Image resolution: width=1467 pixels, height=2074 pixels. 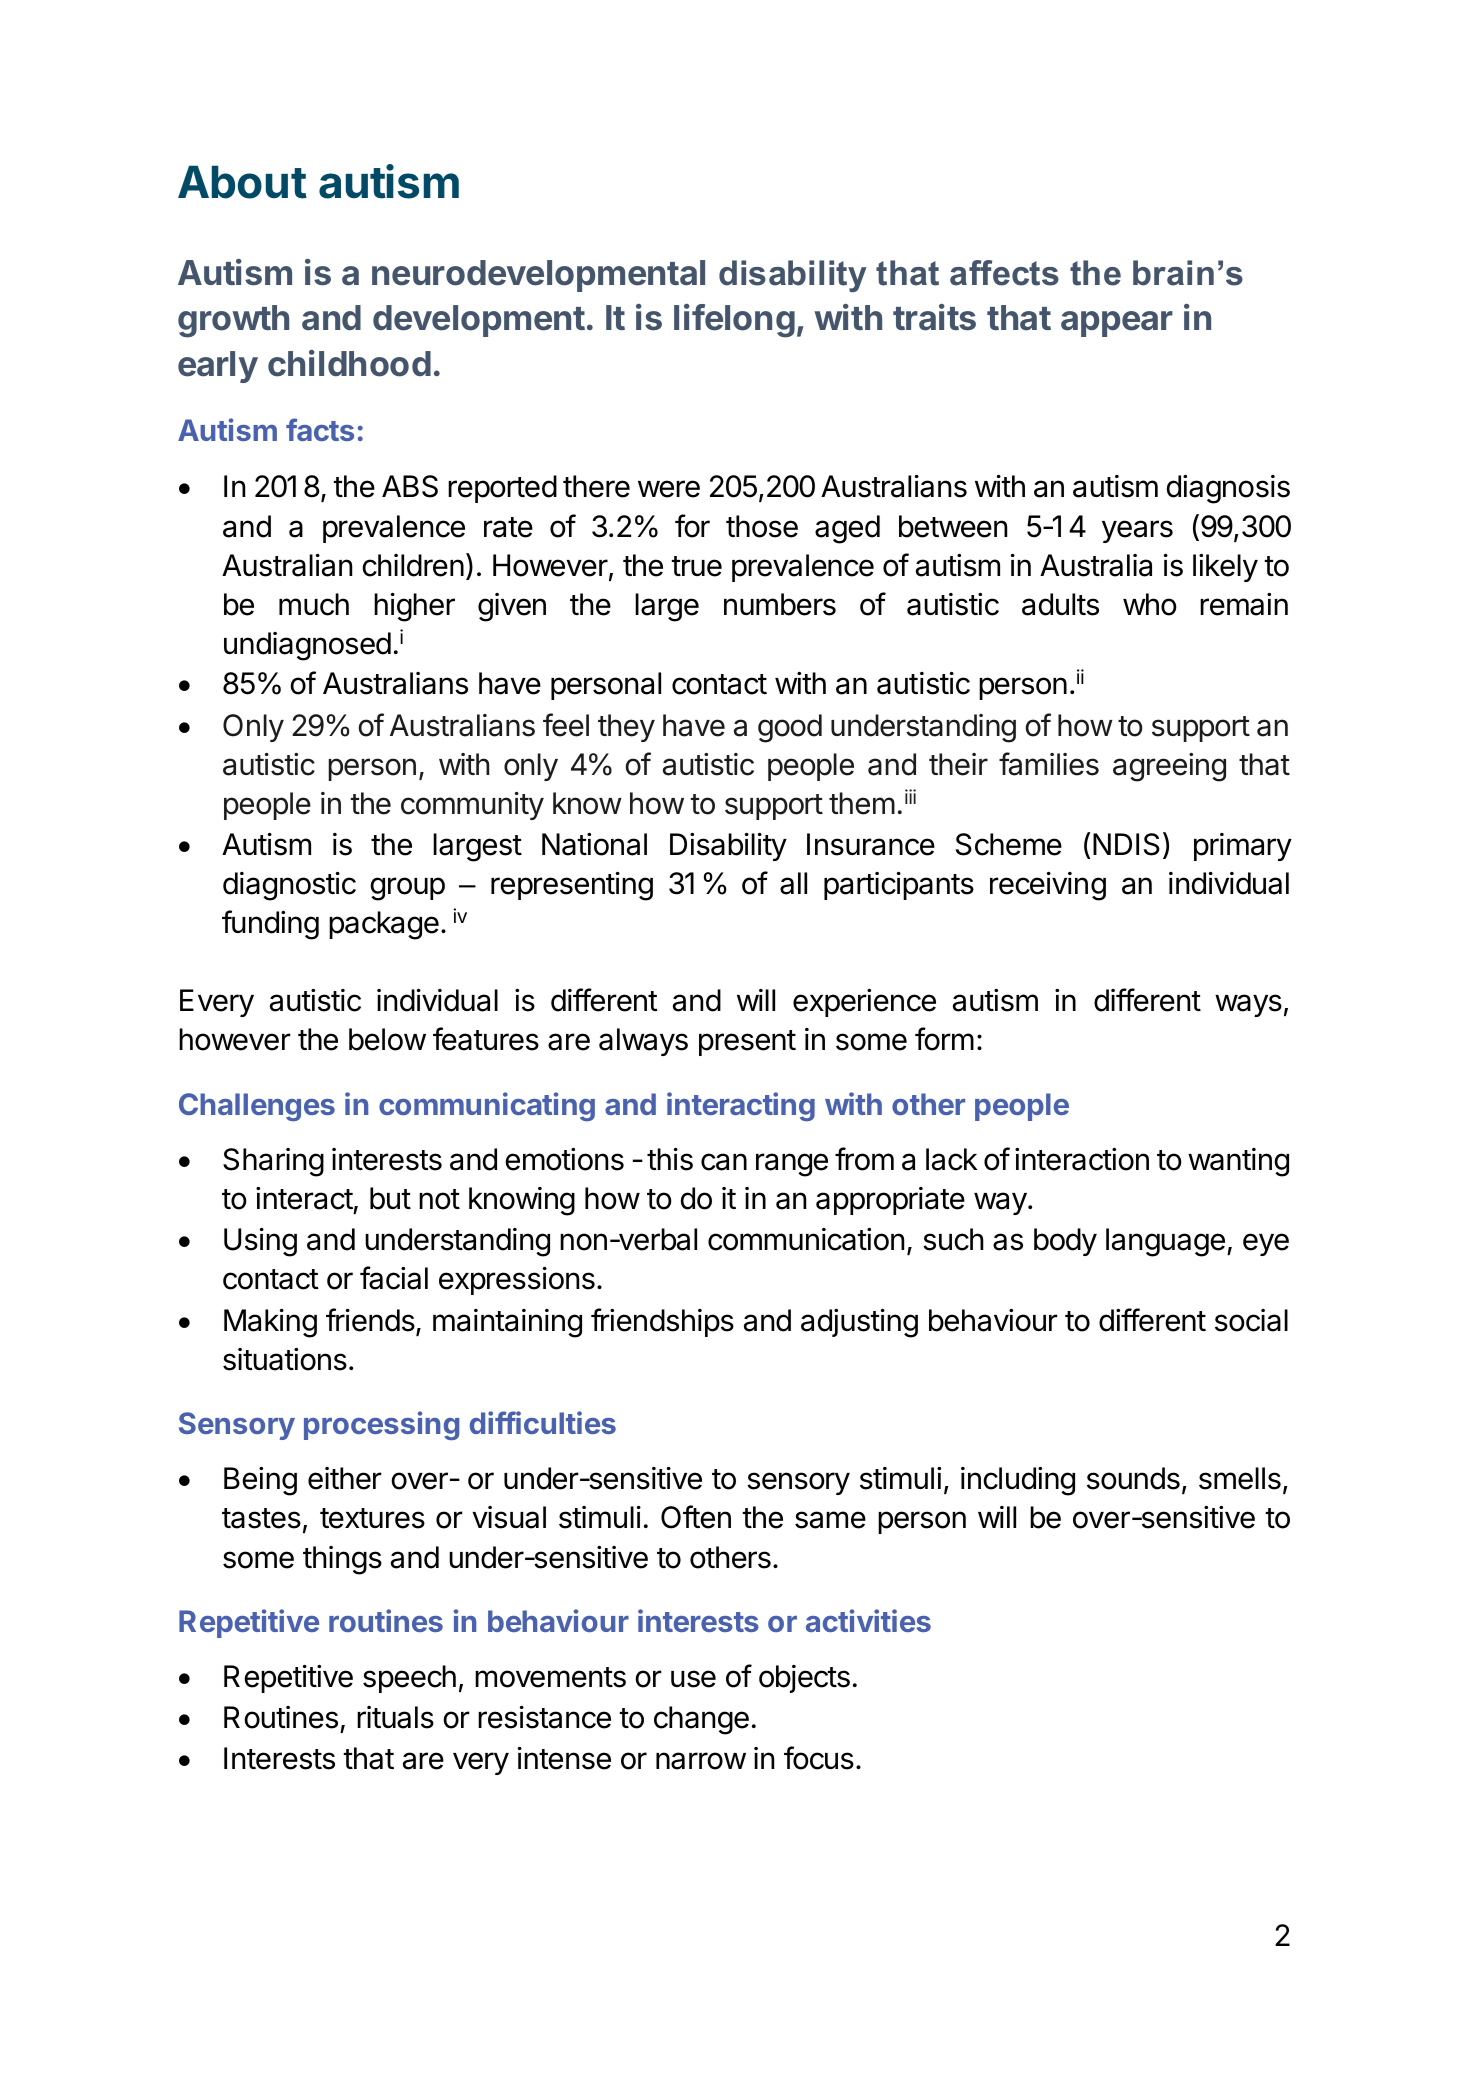 I want to click on change, so click(x=701, y=1720).
